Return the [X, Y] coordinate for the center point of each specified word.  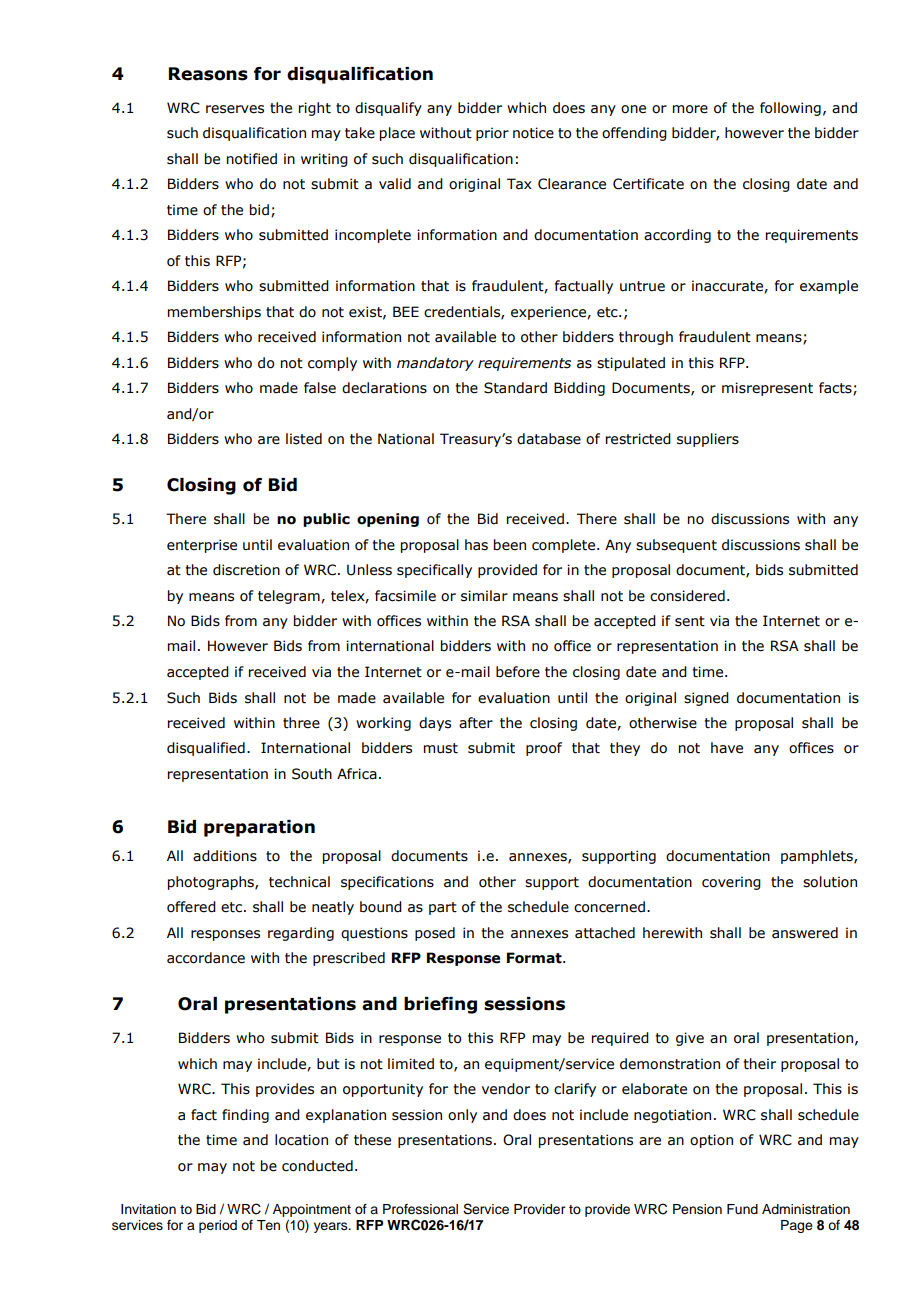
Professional [420, 1209]
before [518, 672]
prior [492, 134]
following [790, 109]
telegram [290, 597]
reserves [235, 109]
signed [706, 699]
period [218, 1226]
